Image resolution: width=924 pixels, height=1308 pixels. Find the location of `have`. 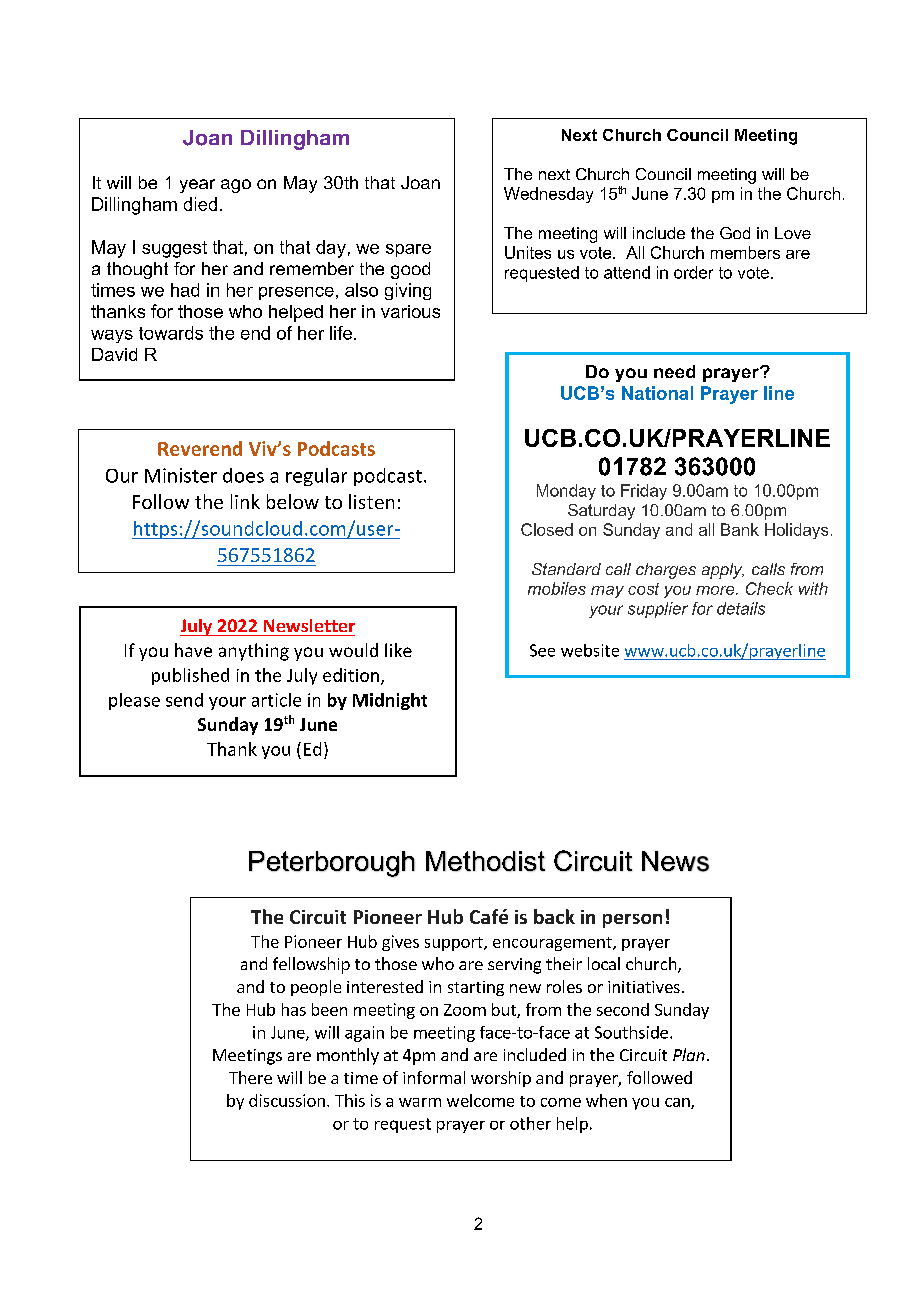

have is located at coordinates (193, 650).
